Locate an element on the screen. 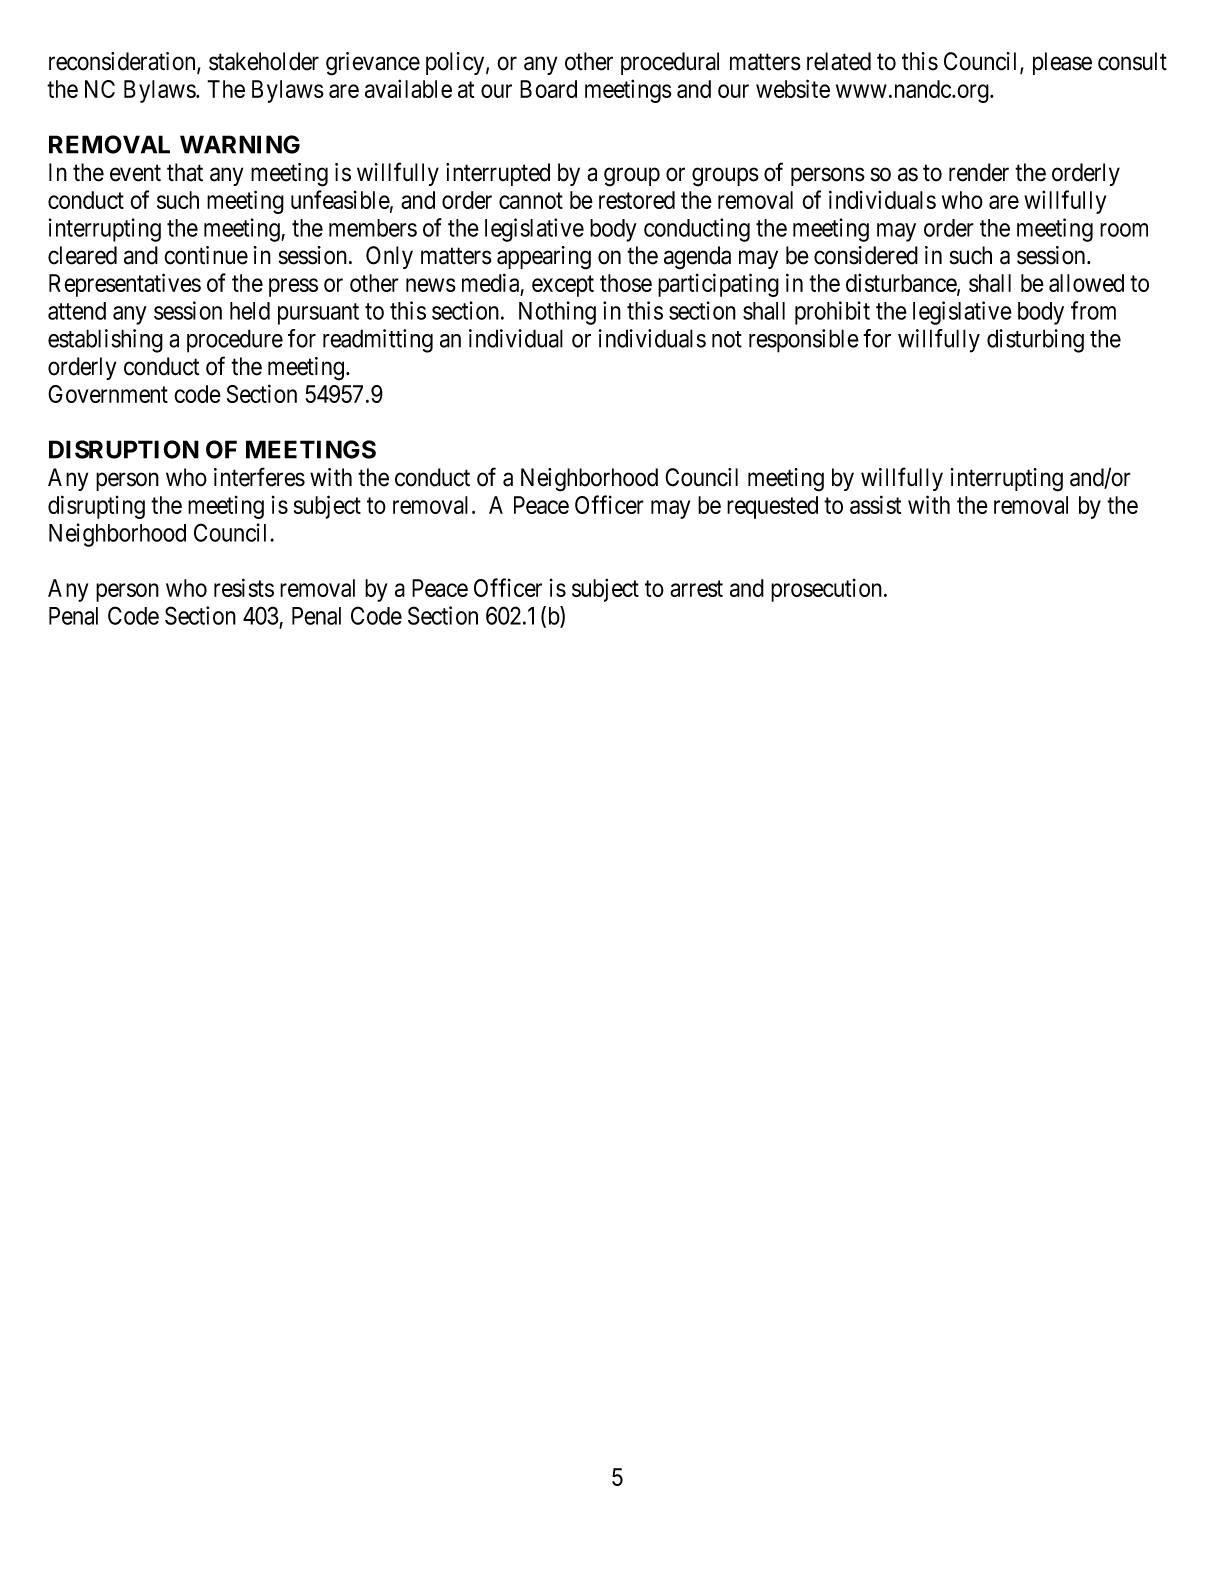 The image size is (1229, 1591). please is located at coordinates (1062, 63).
